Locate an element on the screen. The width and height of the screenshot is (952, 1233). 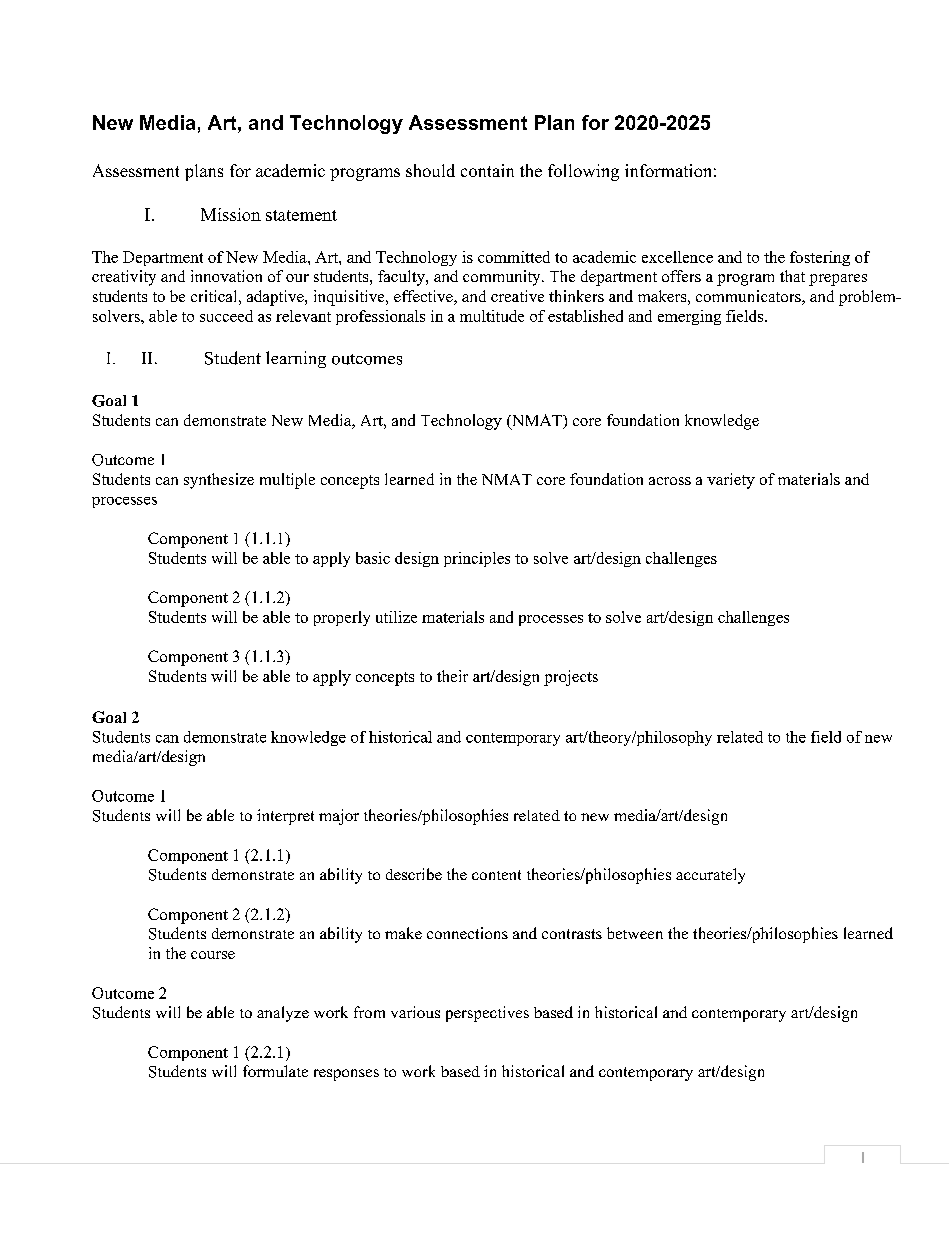
utilize is located at coordinates (396, 617).
